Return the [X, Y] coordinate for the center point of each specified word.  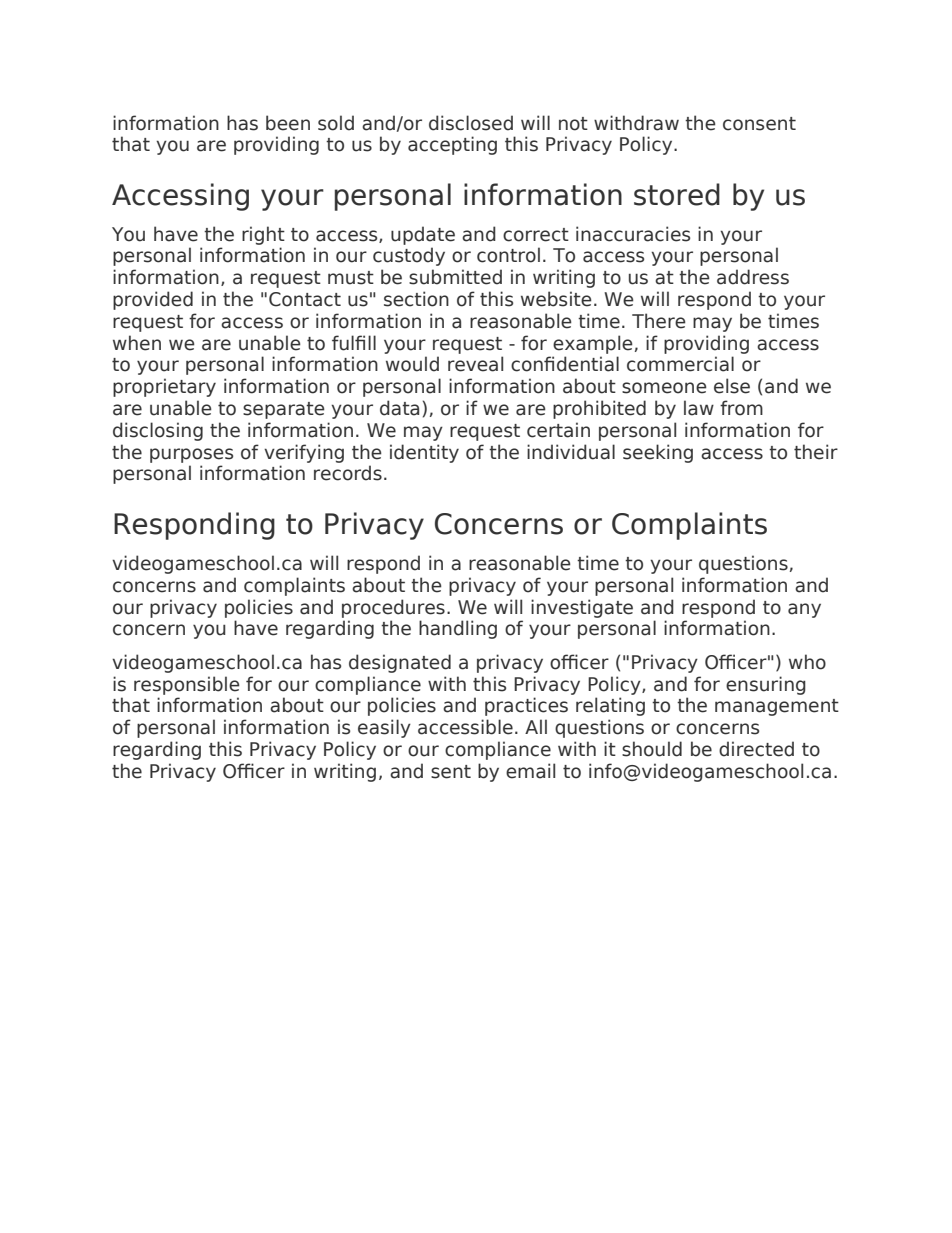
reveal [475, 364]
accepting [452, 145]
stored [677, 194]
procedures [393, 608]
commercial [680, 364]
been [288, 123]
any [804, 610]
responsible [187, 685]
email [530, 771]
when [137, 343]
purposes [191, 455]
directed [756, 749]
